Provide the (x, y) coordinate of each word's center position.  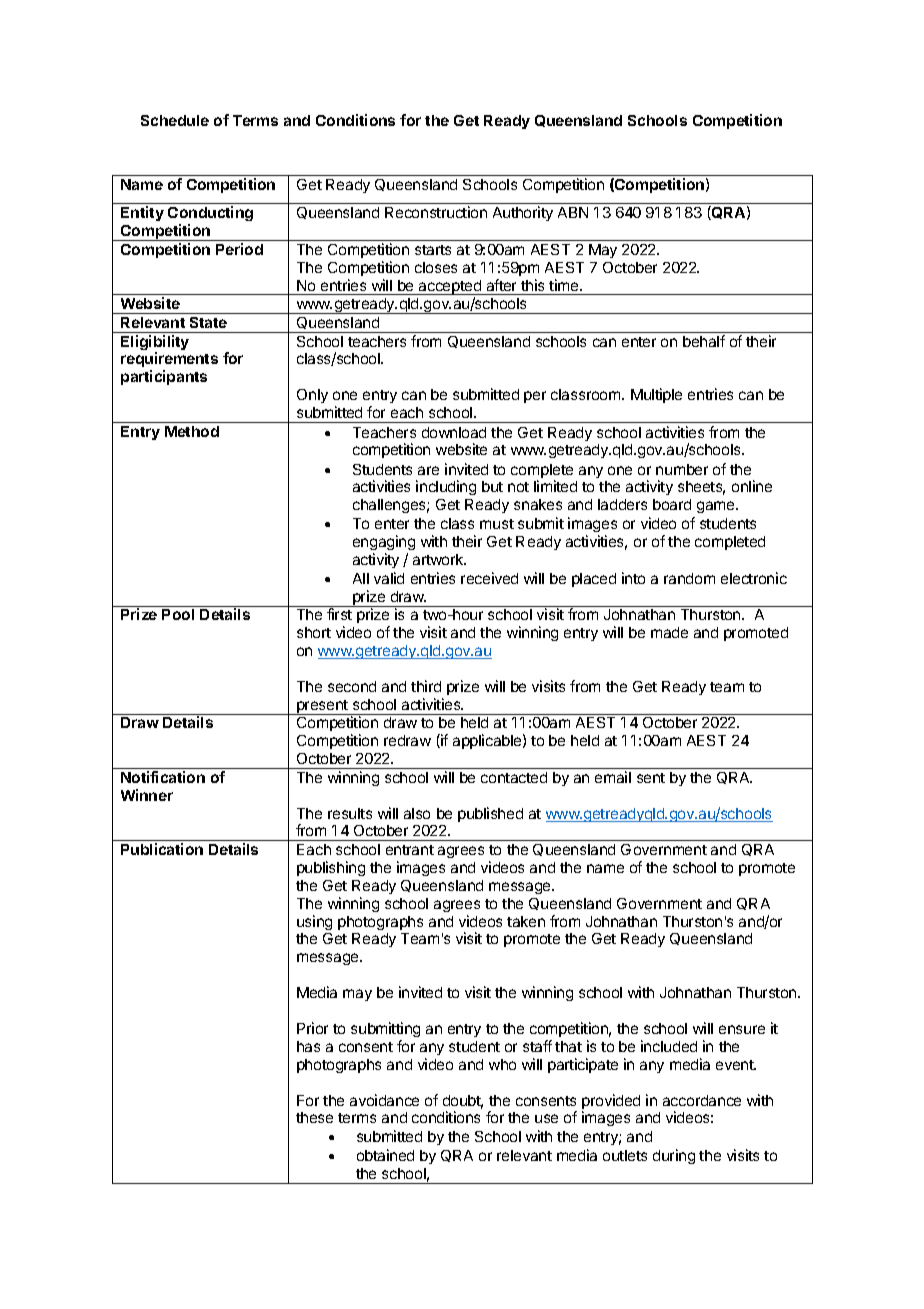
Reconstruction (436, 212)
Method (192, 431)
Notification (163, 777)
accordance (702, 1100)
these (314, 1117)
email (613, 777)
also (417, 813)
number (682, 469)
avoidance (384, 1100)
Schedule (175, 120)
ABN (573, 212)
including (446, 487)
